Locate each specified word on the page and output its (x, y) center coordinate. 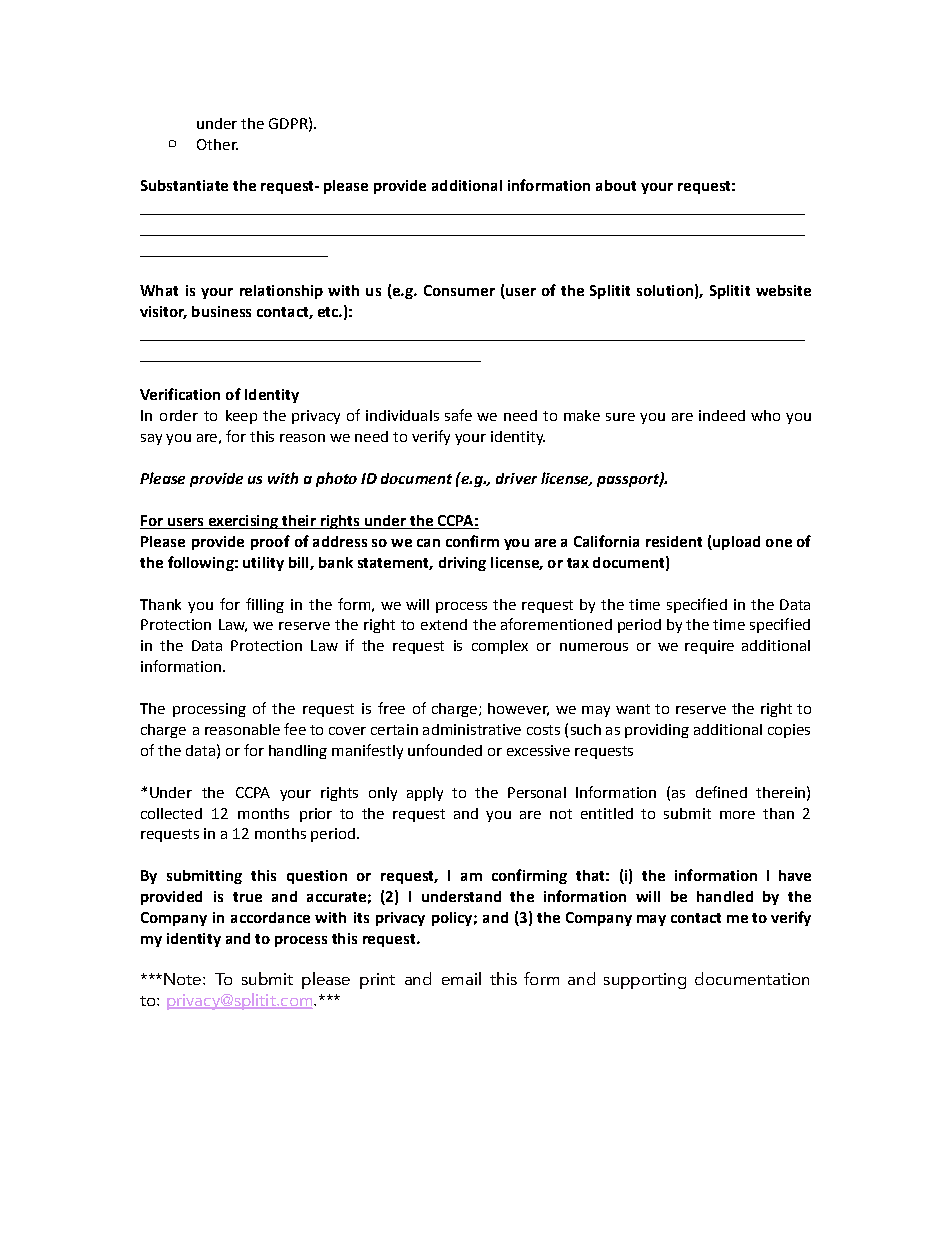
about (616, 185)
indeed (722, 415)
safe (458, 415)
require (709, 647)
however (518, 709)
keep (241, 417)
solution (665, 290)
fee (295, 729)
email (461, 978)
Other (217, 144)
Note (182, 979)
